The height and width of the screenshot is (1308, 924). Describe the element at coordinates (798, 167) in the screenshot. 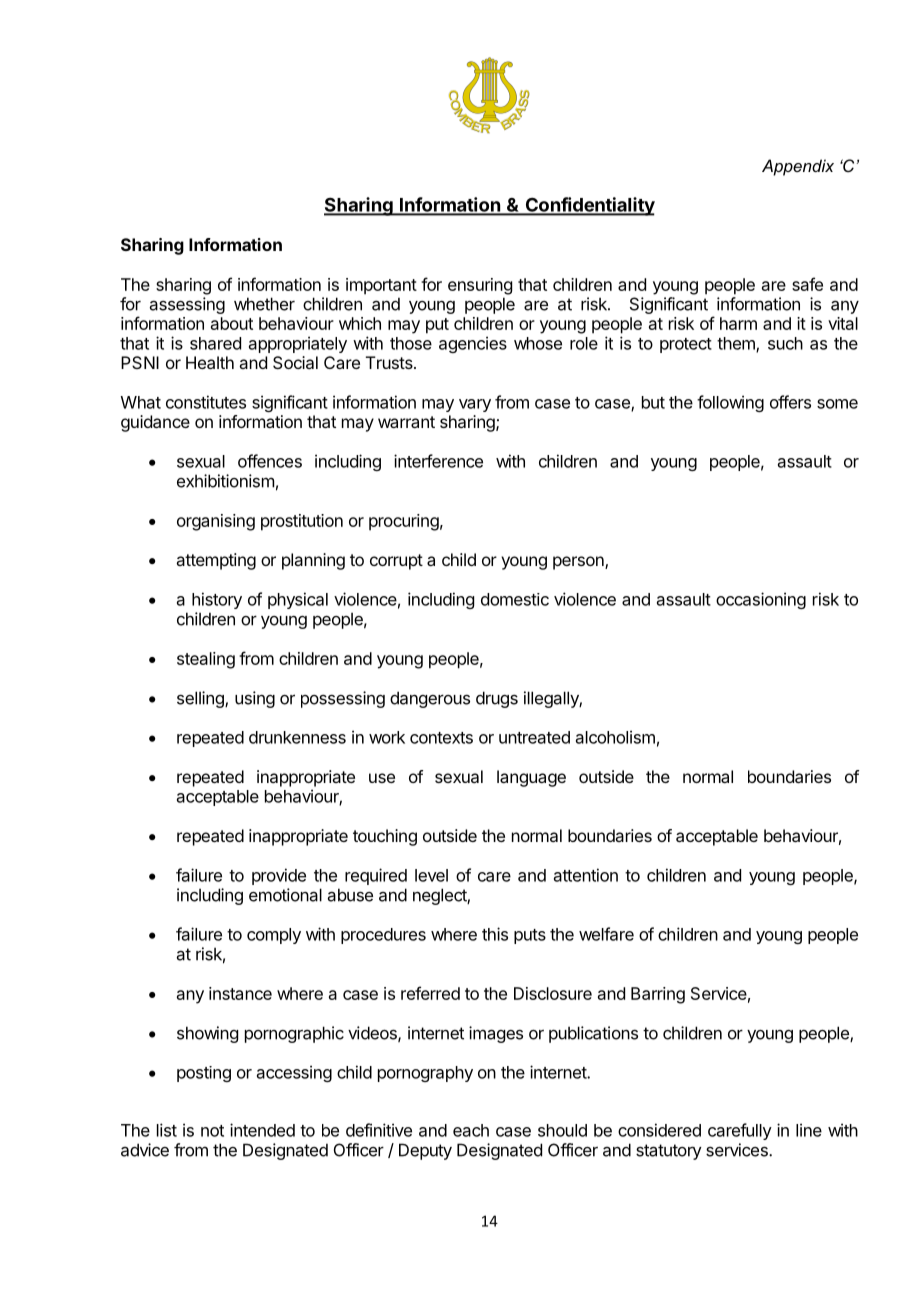

I see `Appendix` at that location.
